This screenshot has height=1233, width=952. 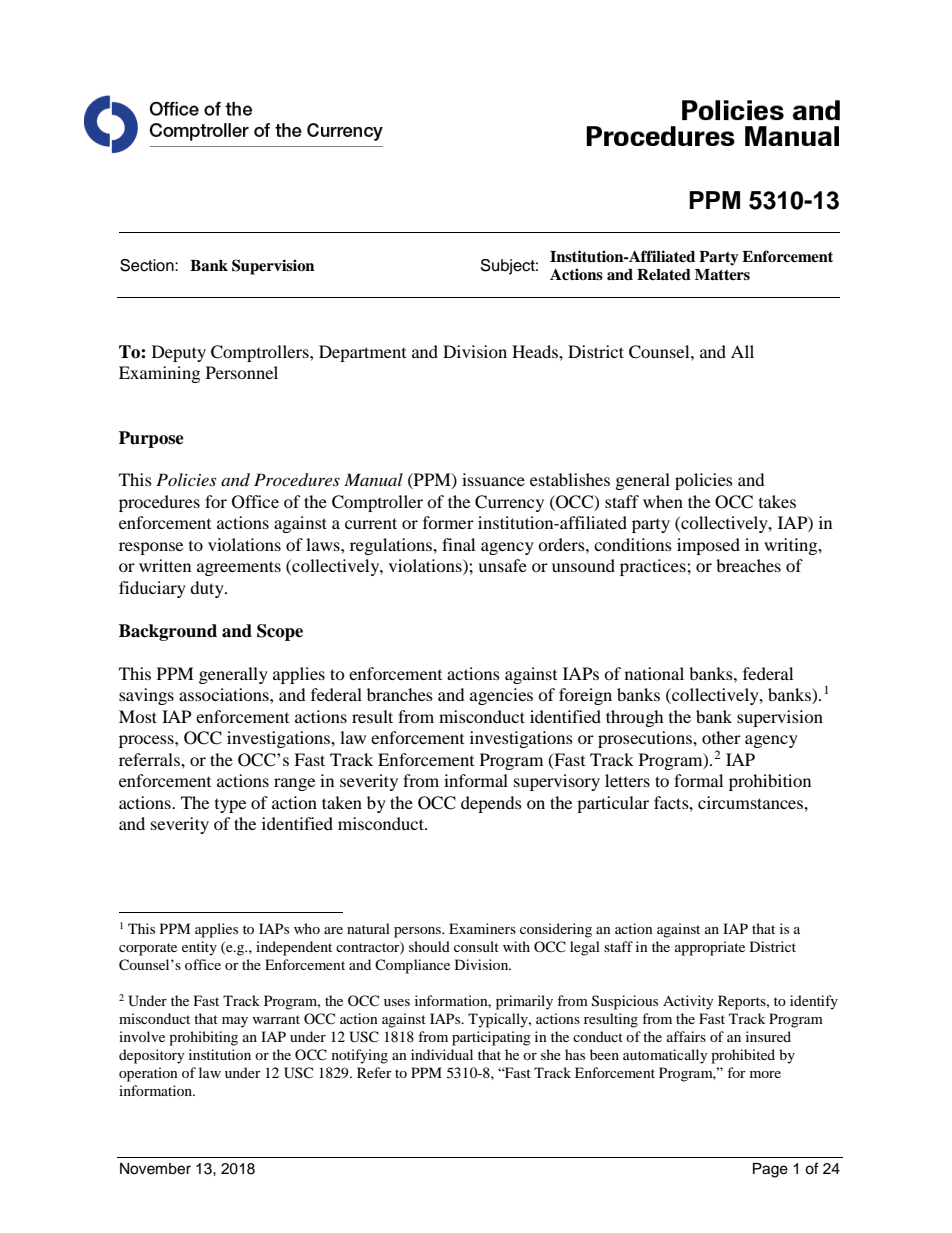 What do you see at coordinates (501, 696) in the screenshot?
I see `agencies` at bounding box center [501, 696].
